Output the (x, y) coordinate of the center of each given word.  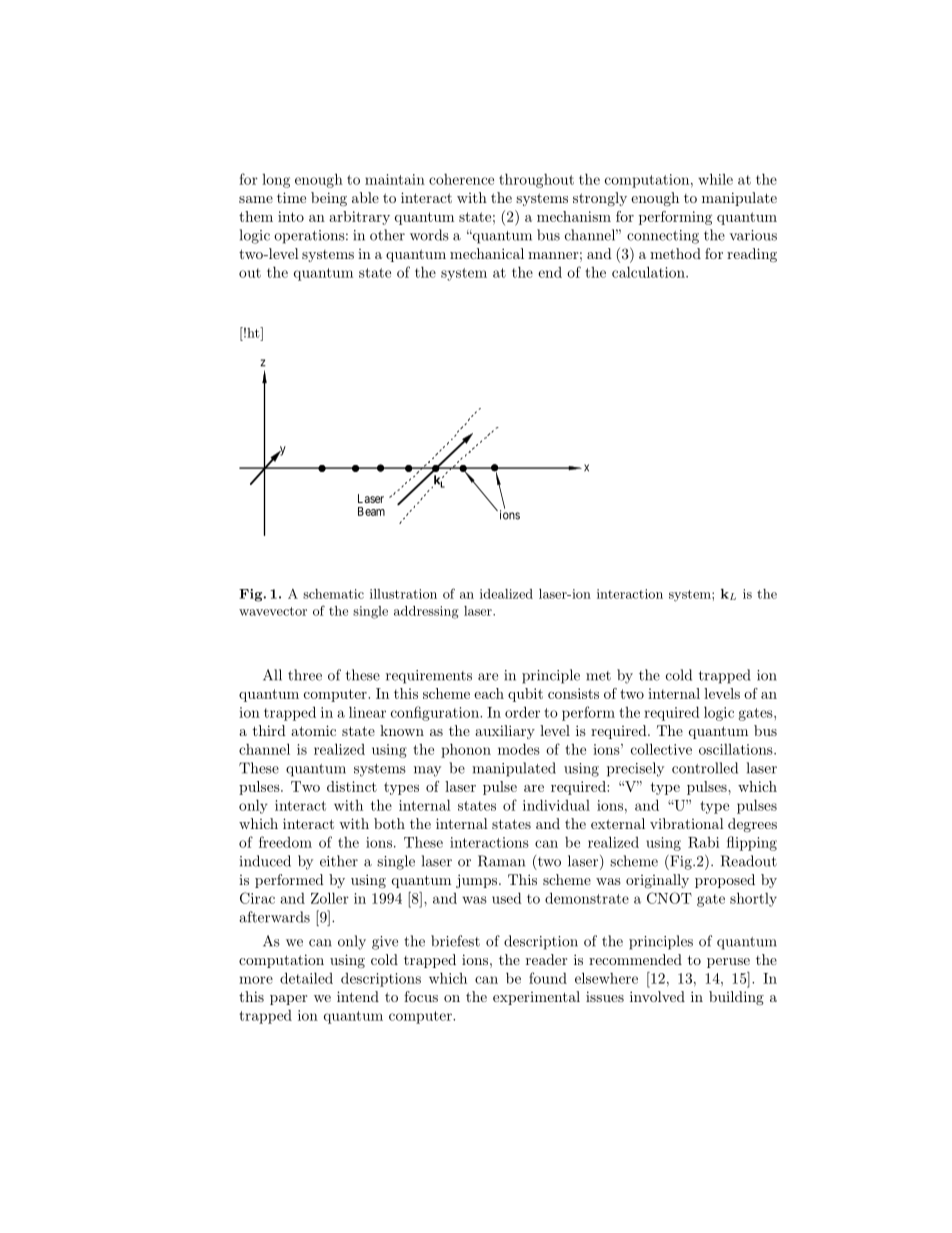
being (329, 199)
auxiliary (505, 732)
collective (661, 749)
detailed (306, 978)
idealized (506, 594)
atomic (313, 730)
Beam (371, 511)
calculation (649, 272)
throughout (536, 180)
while (715, 179)
